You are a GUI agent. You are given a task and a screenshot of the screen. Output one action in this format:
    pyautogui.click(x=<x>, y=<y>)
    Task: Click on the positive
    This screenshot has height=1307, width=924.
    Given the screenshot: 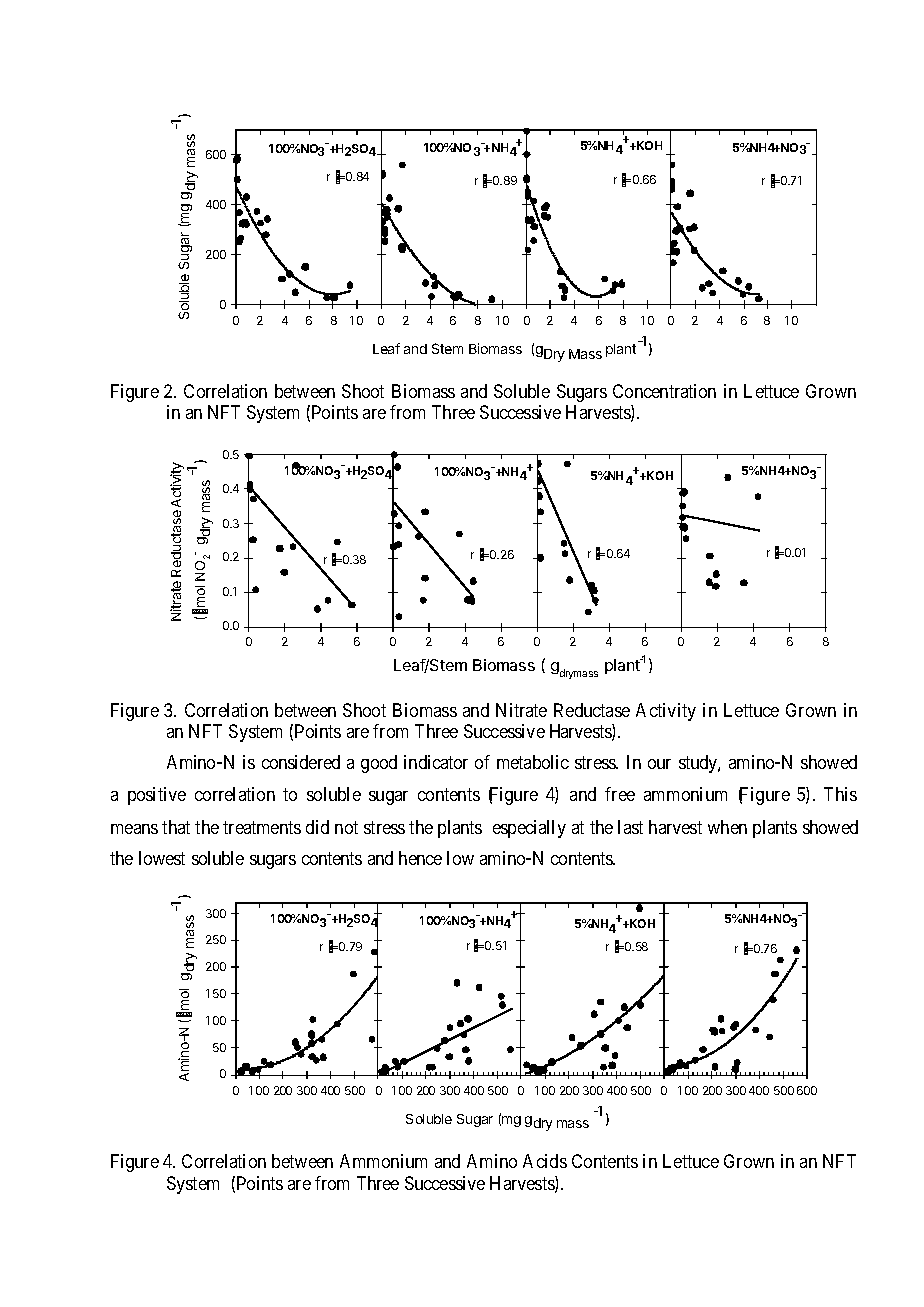 What is the action you would take?
    pyautogui.click(x=157, y=796)
